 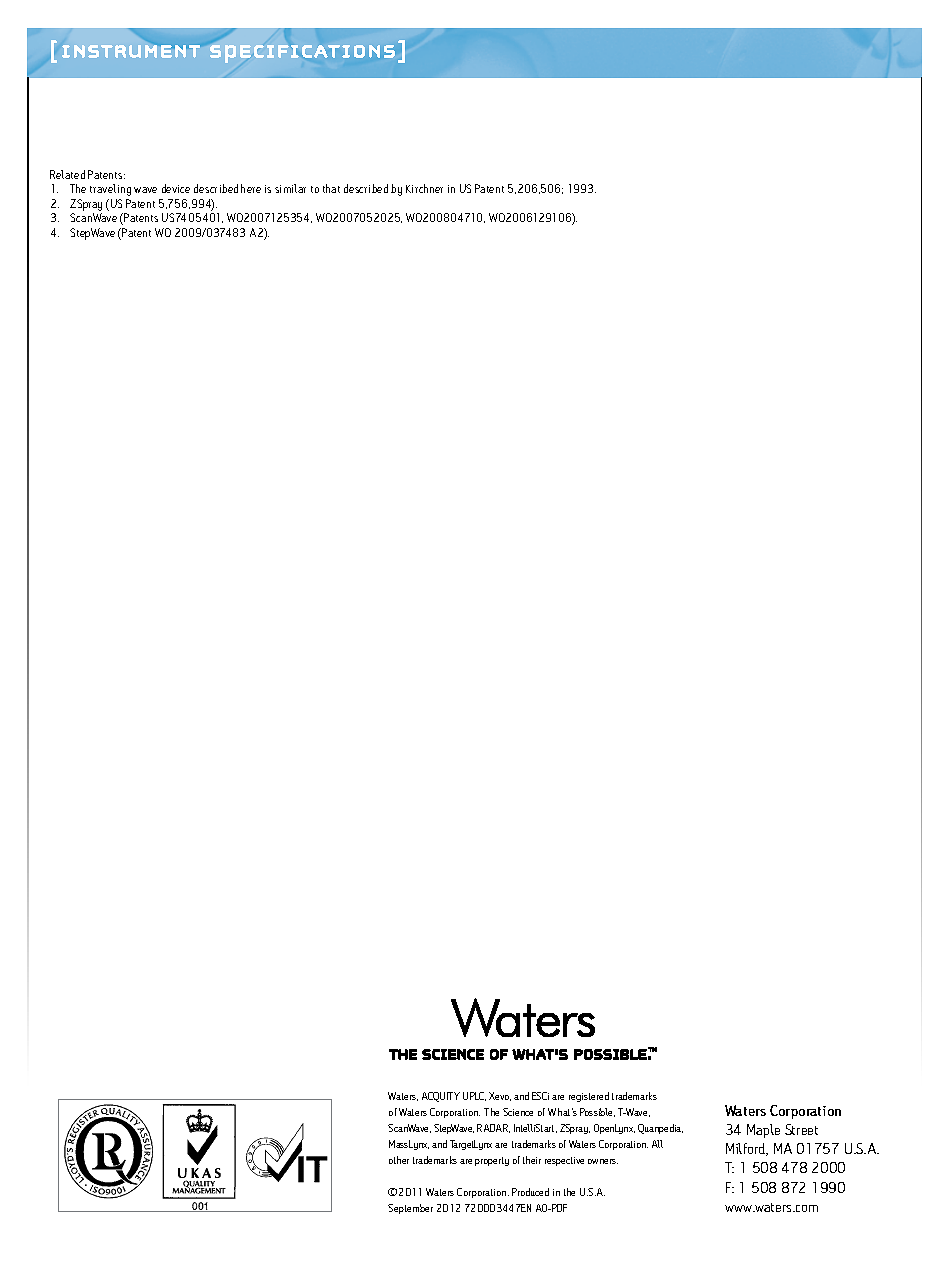 What do you see at coordinates (331, 188) in the document?
I see `that` at bounding box center [331, 188].
